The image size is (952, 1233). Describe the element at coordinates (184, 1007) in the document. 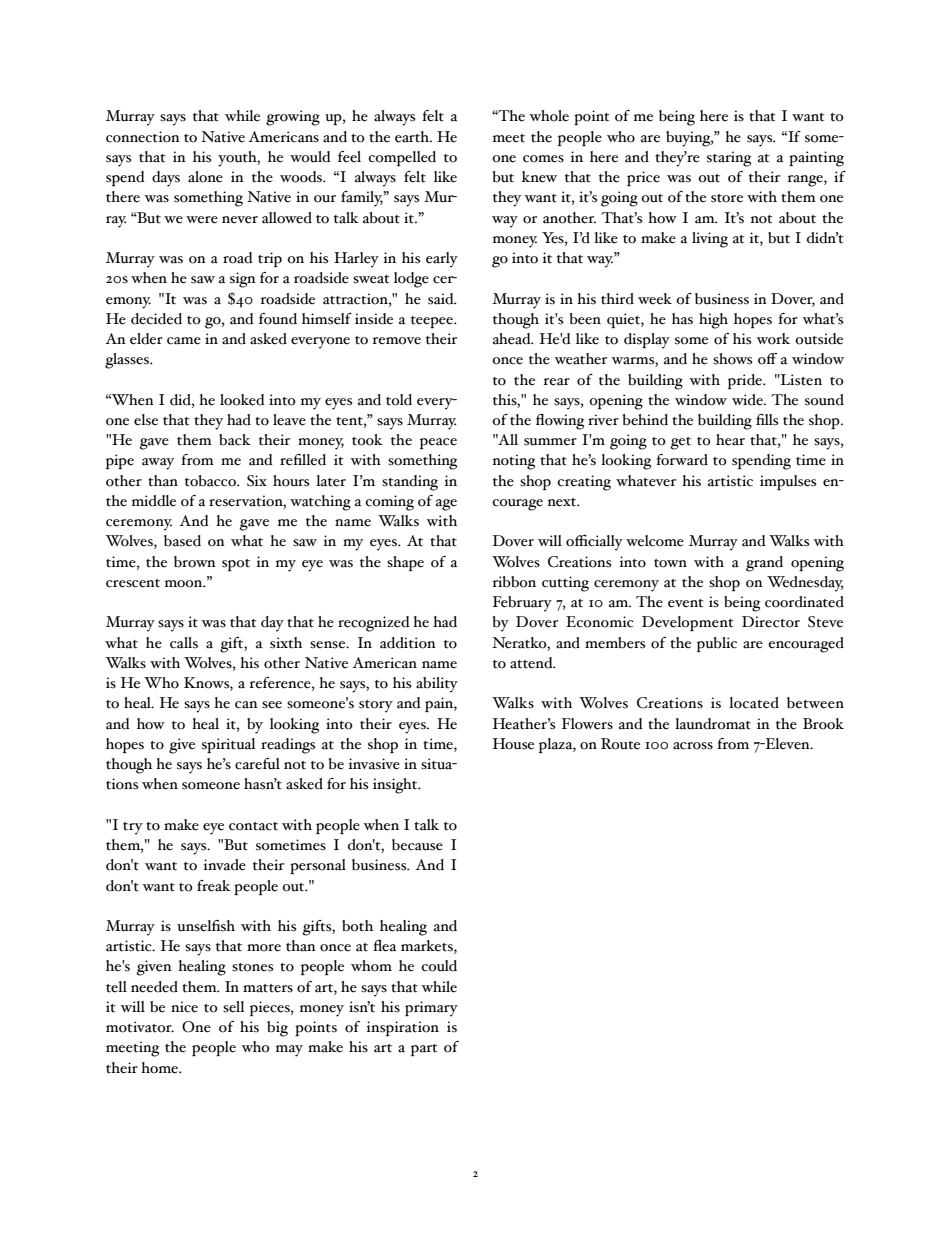

I see `nice` at that location.
